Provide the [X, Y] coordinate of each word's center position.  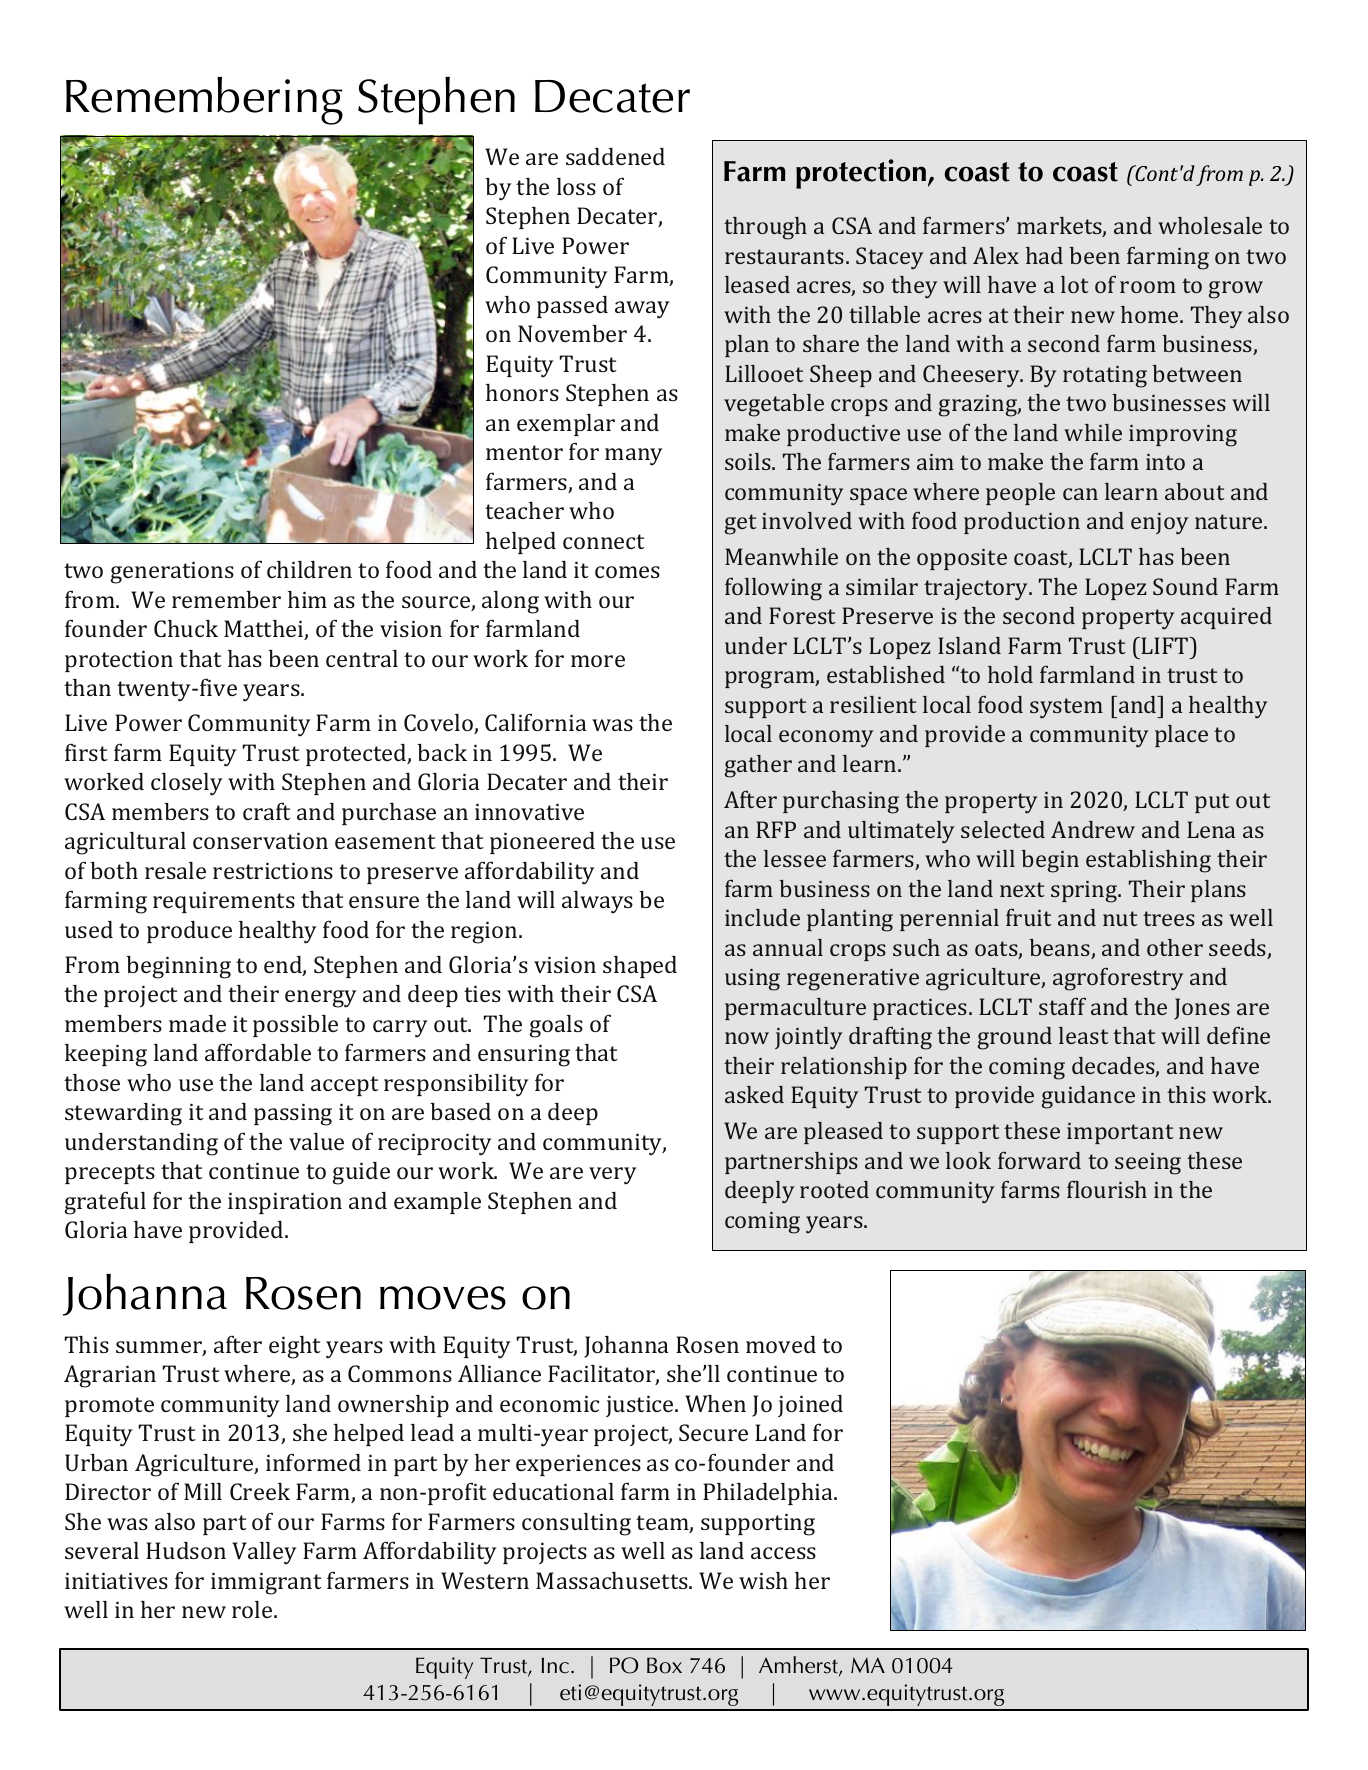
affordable [258, 1052]
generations [172, 573]
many [634, 457]
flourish [1107, 1189]
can [1080, 494]
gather [758, 766]
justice [641, 1406]
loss [576, 186]
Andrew [1093, 829]
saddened [615, 156]
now [747, 1038]
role [253, 1609]
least [1084, 1035]
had [1044, 255]
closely [187, 784]
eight [295, 1347]
